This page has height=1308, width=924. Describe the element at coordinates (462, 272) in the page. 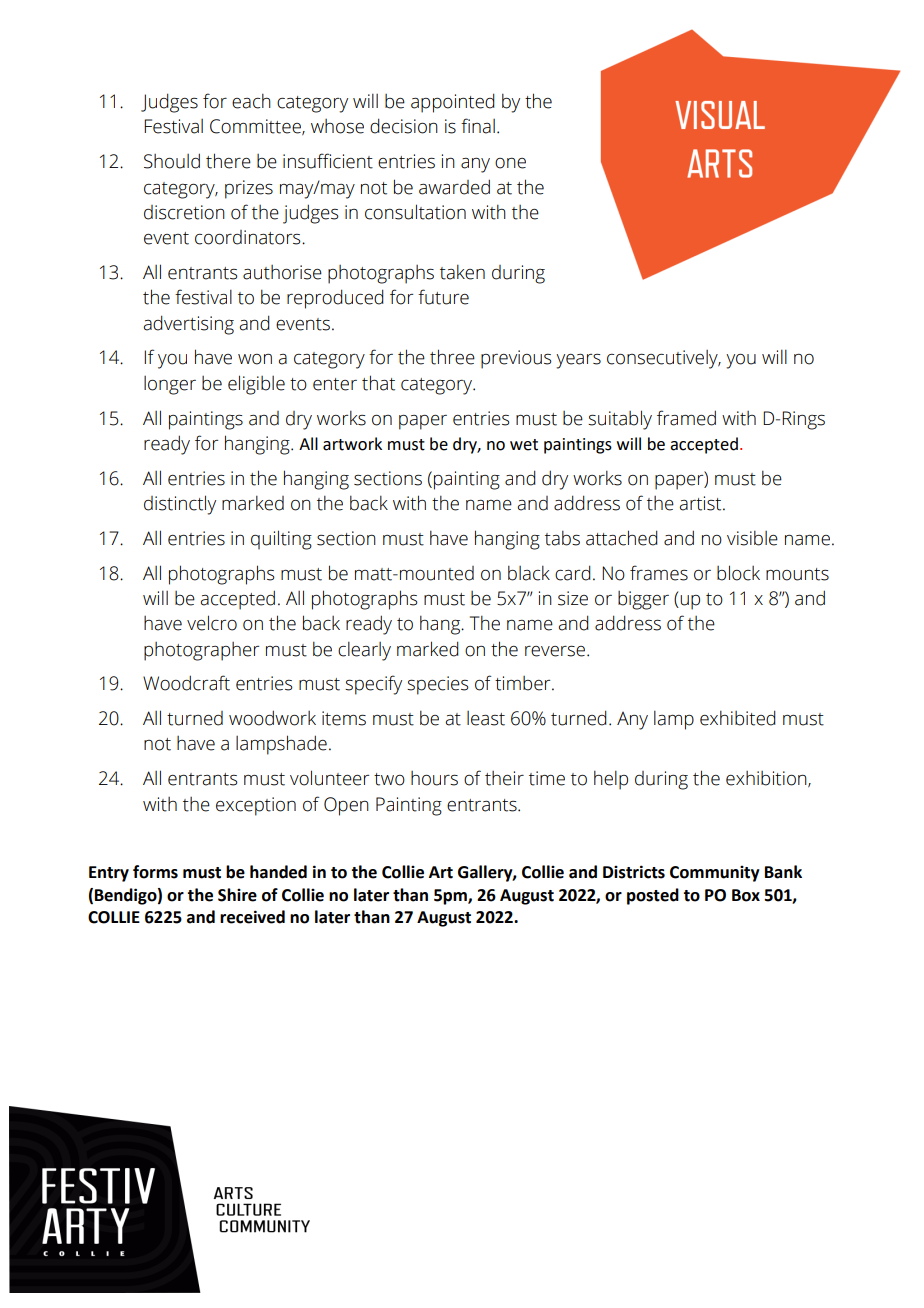

I see `taken` at that location.
